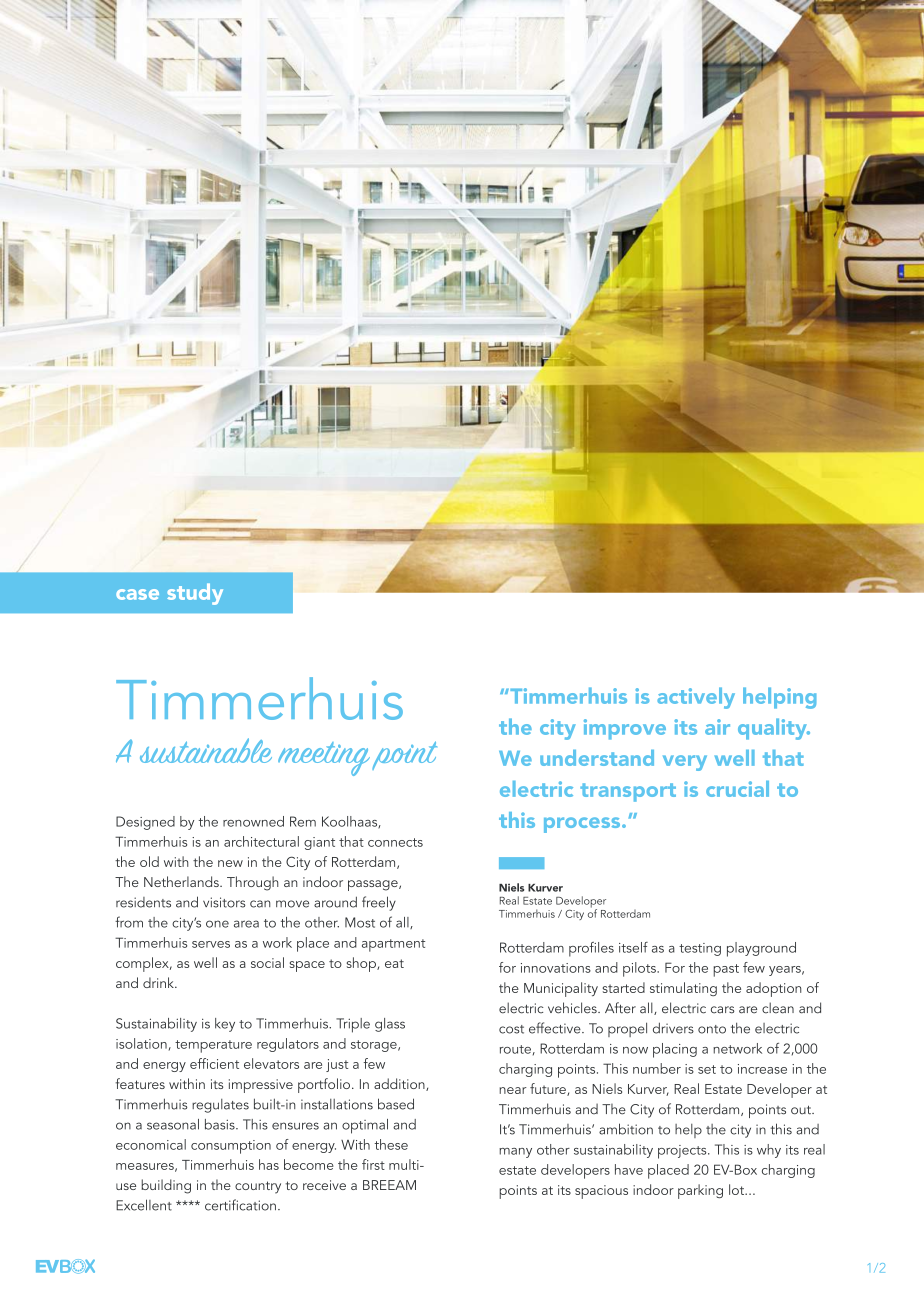 The width and height of the document is (924, 1308). I want to click on country, so click(258, 1187).
